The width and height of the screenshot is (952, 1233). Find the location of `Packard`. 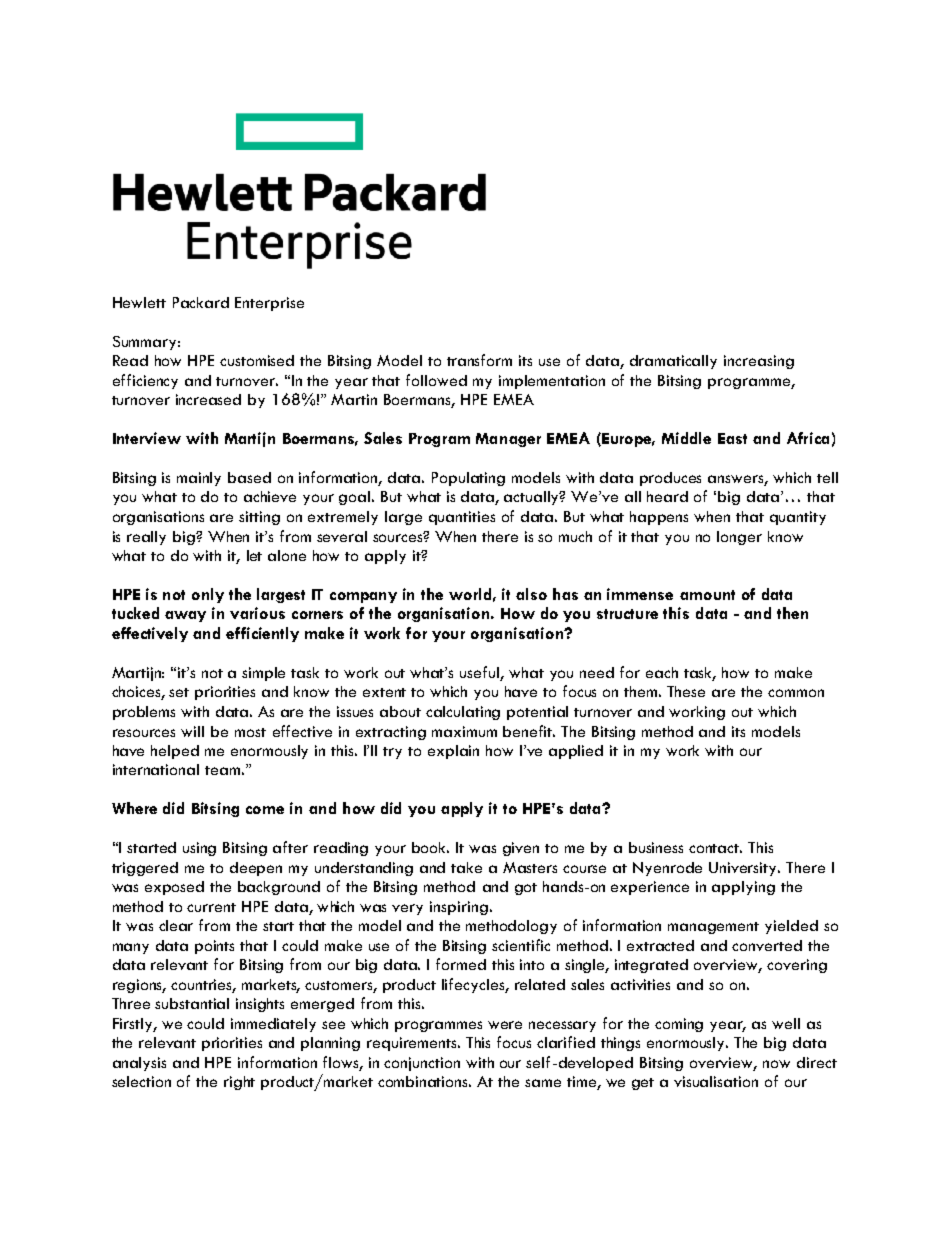

Packard is located at coordinates (201, 302).
